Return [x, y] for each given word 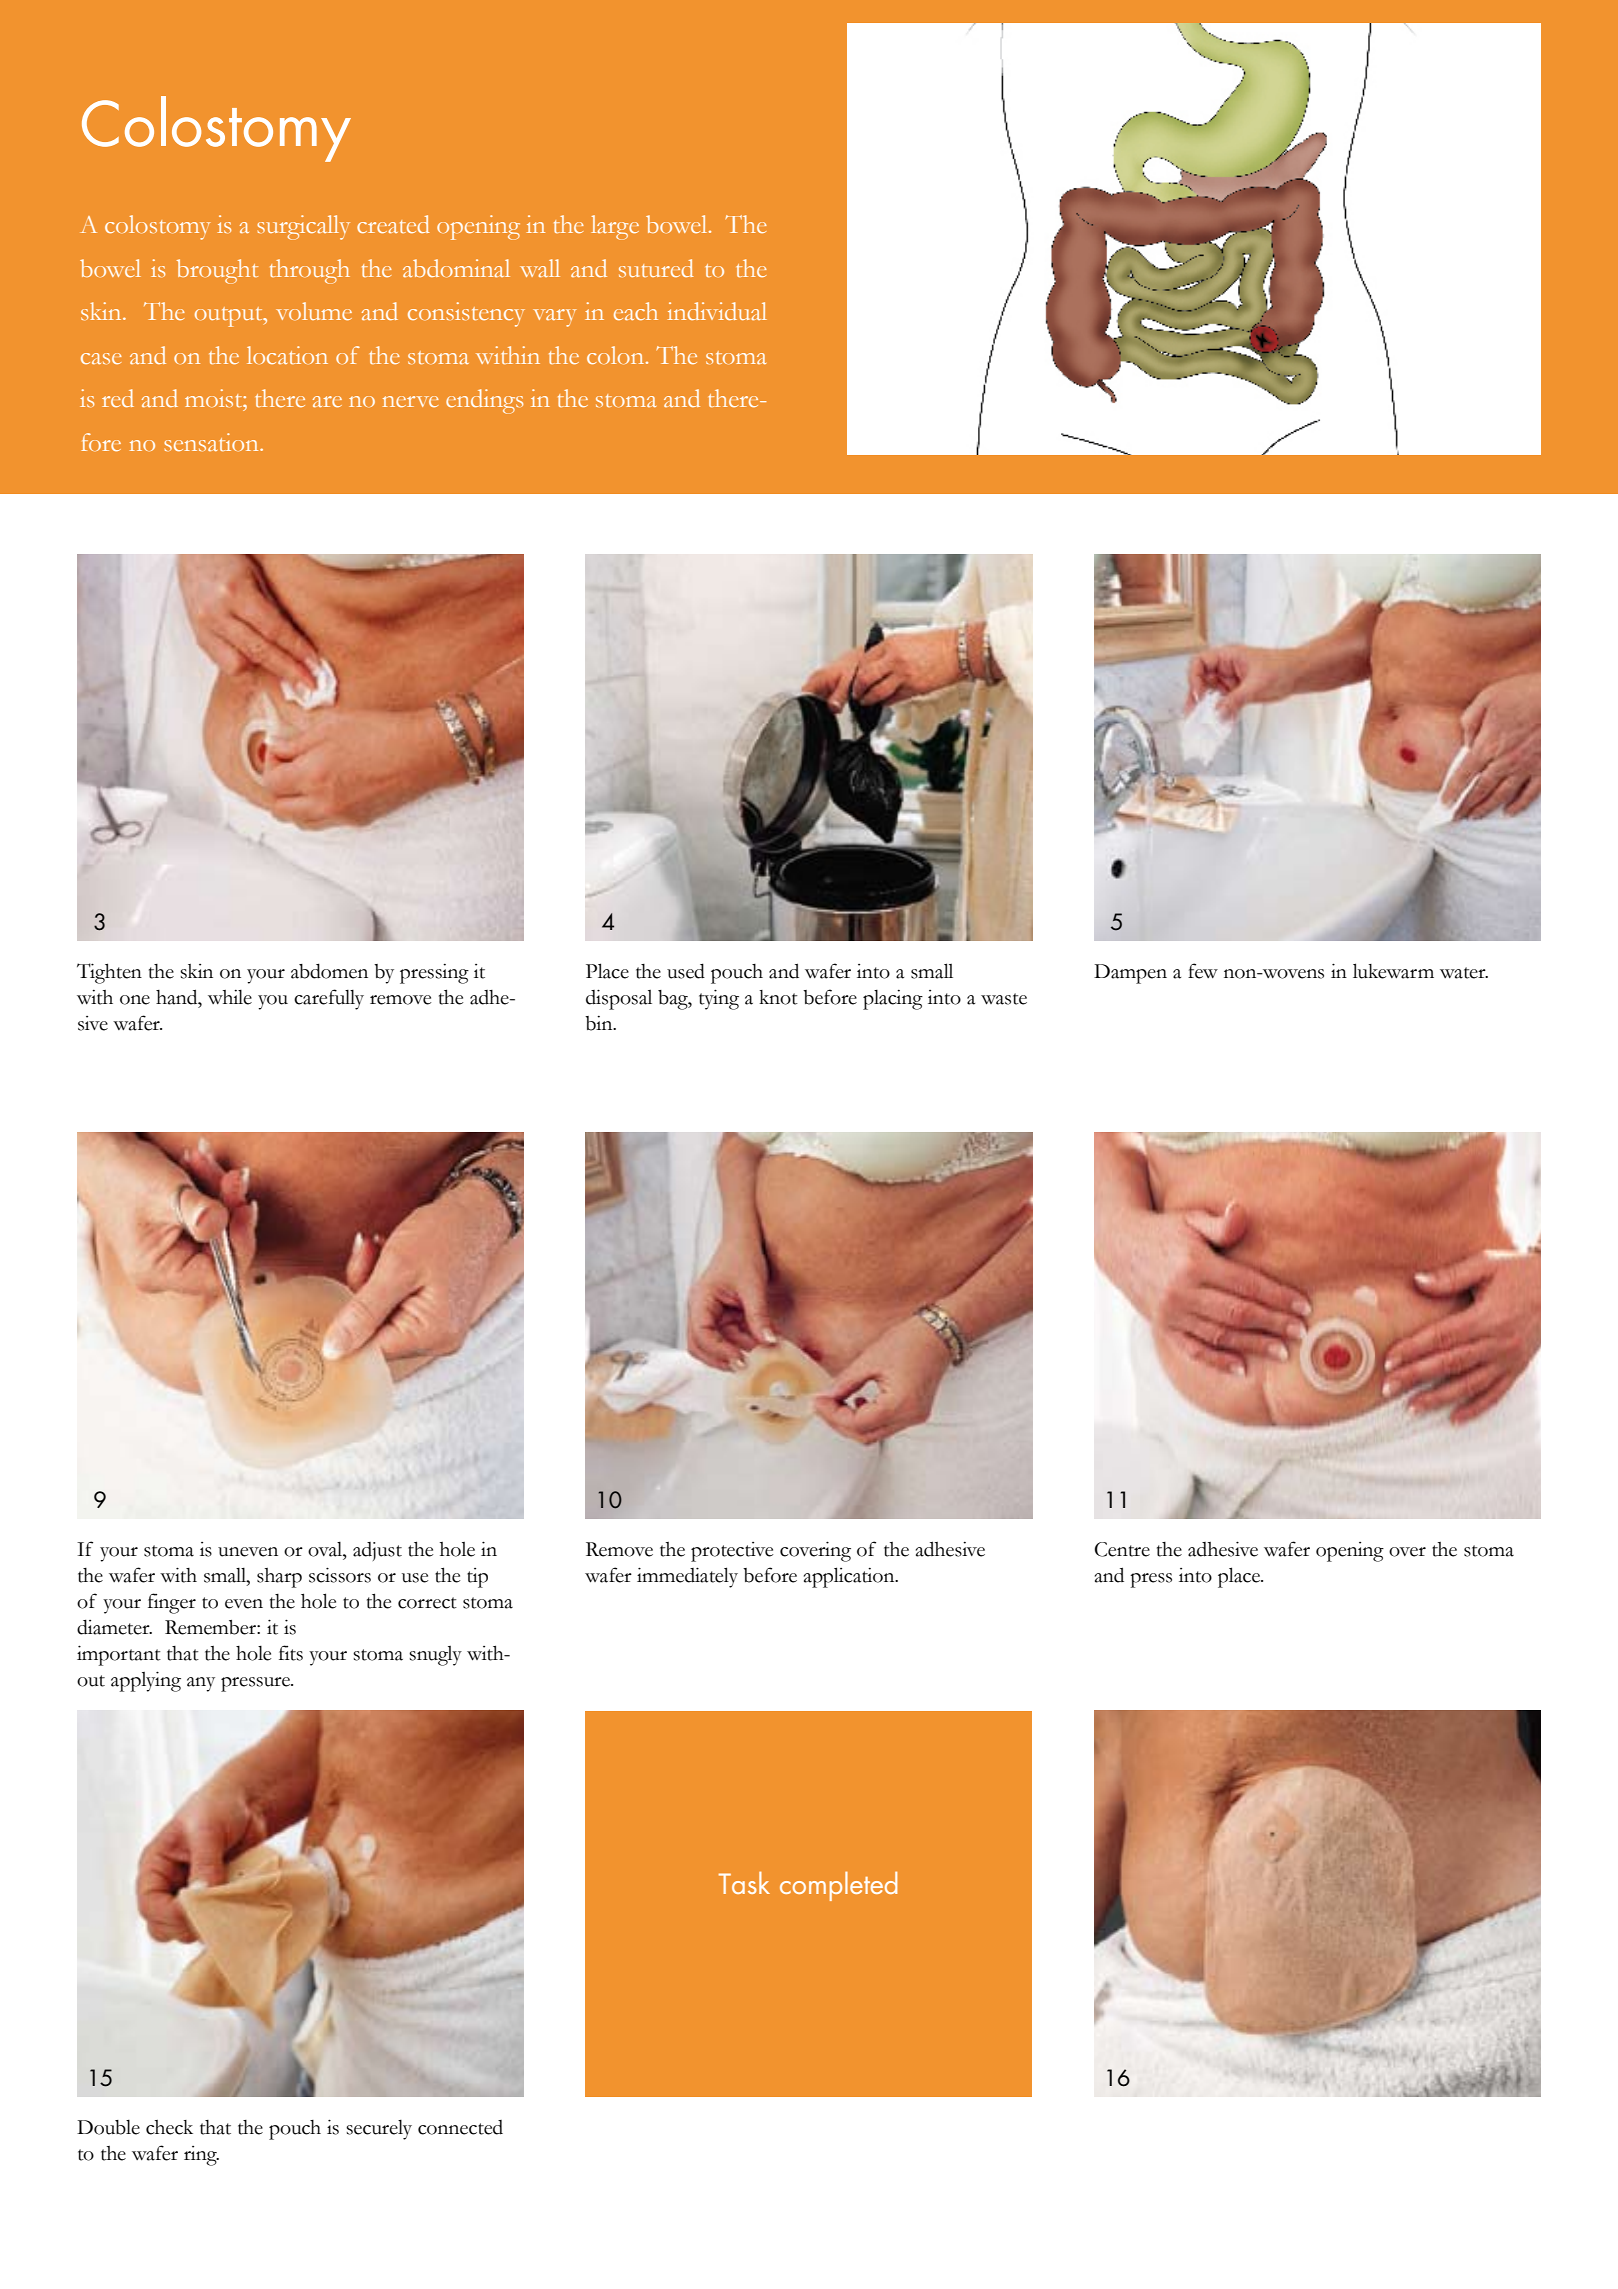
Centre [1122, 1549]
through [310, 271]
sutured [656, 268]
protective [732, 1552]
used [686, 971]
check [169, 2127]
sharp [279, 1578]
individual [717, 311]
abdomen [329, 971]
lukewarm [1393, 971]
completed [838, 1886]
